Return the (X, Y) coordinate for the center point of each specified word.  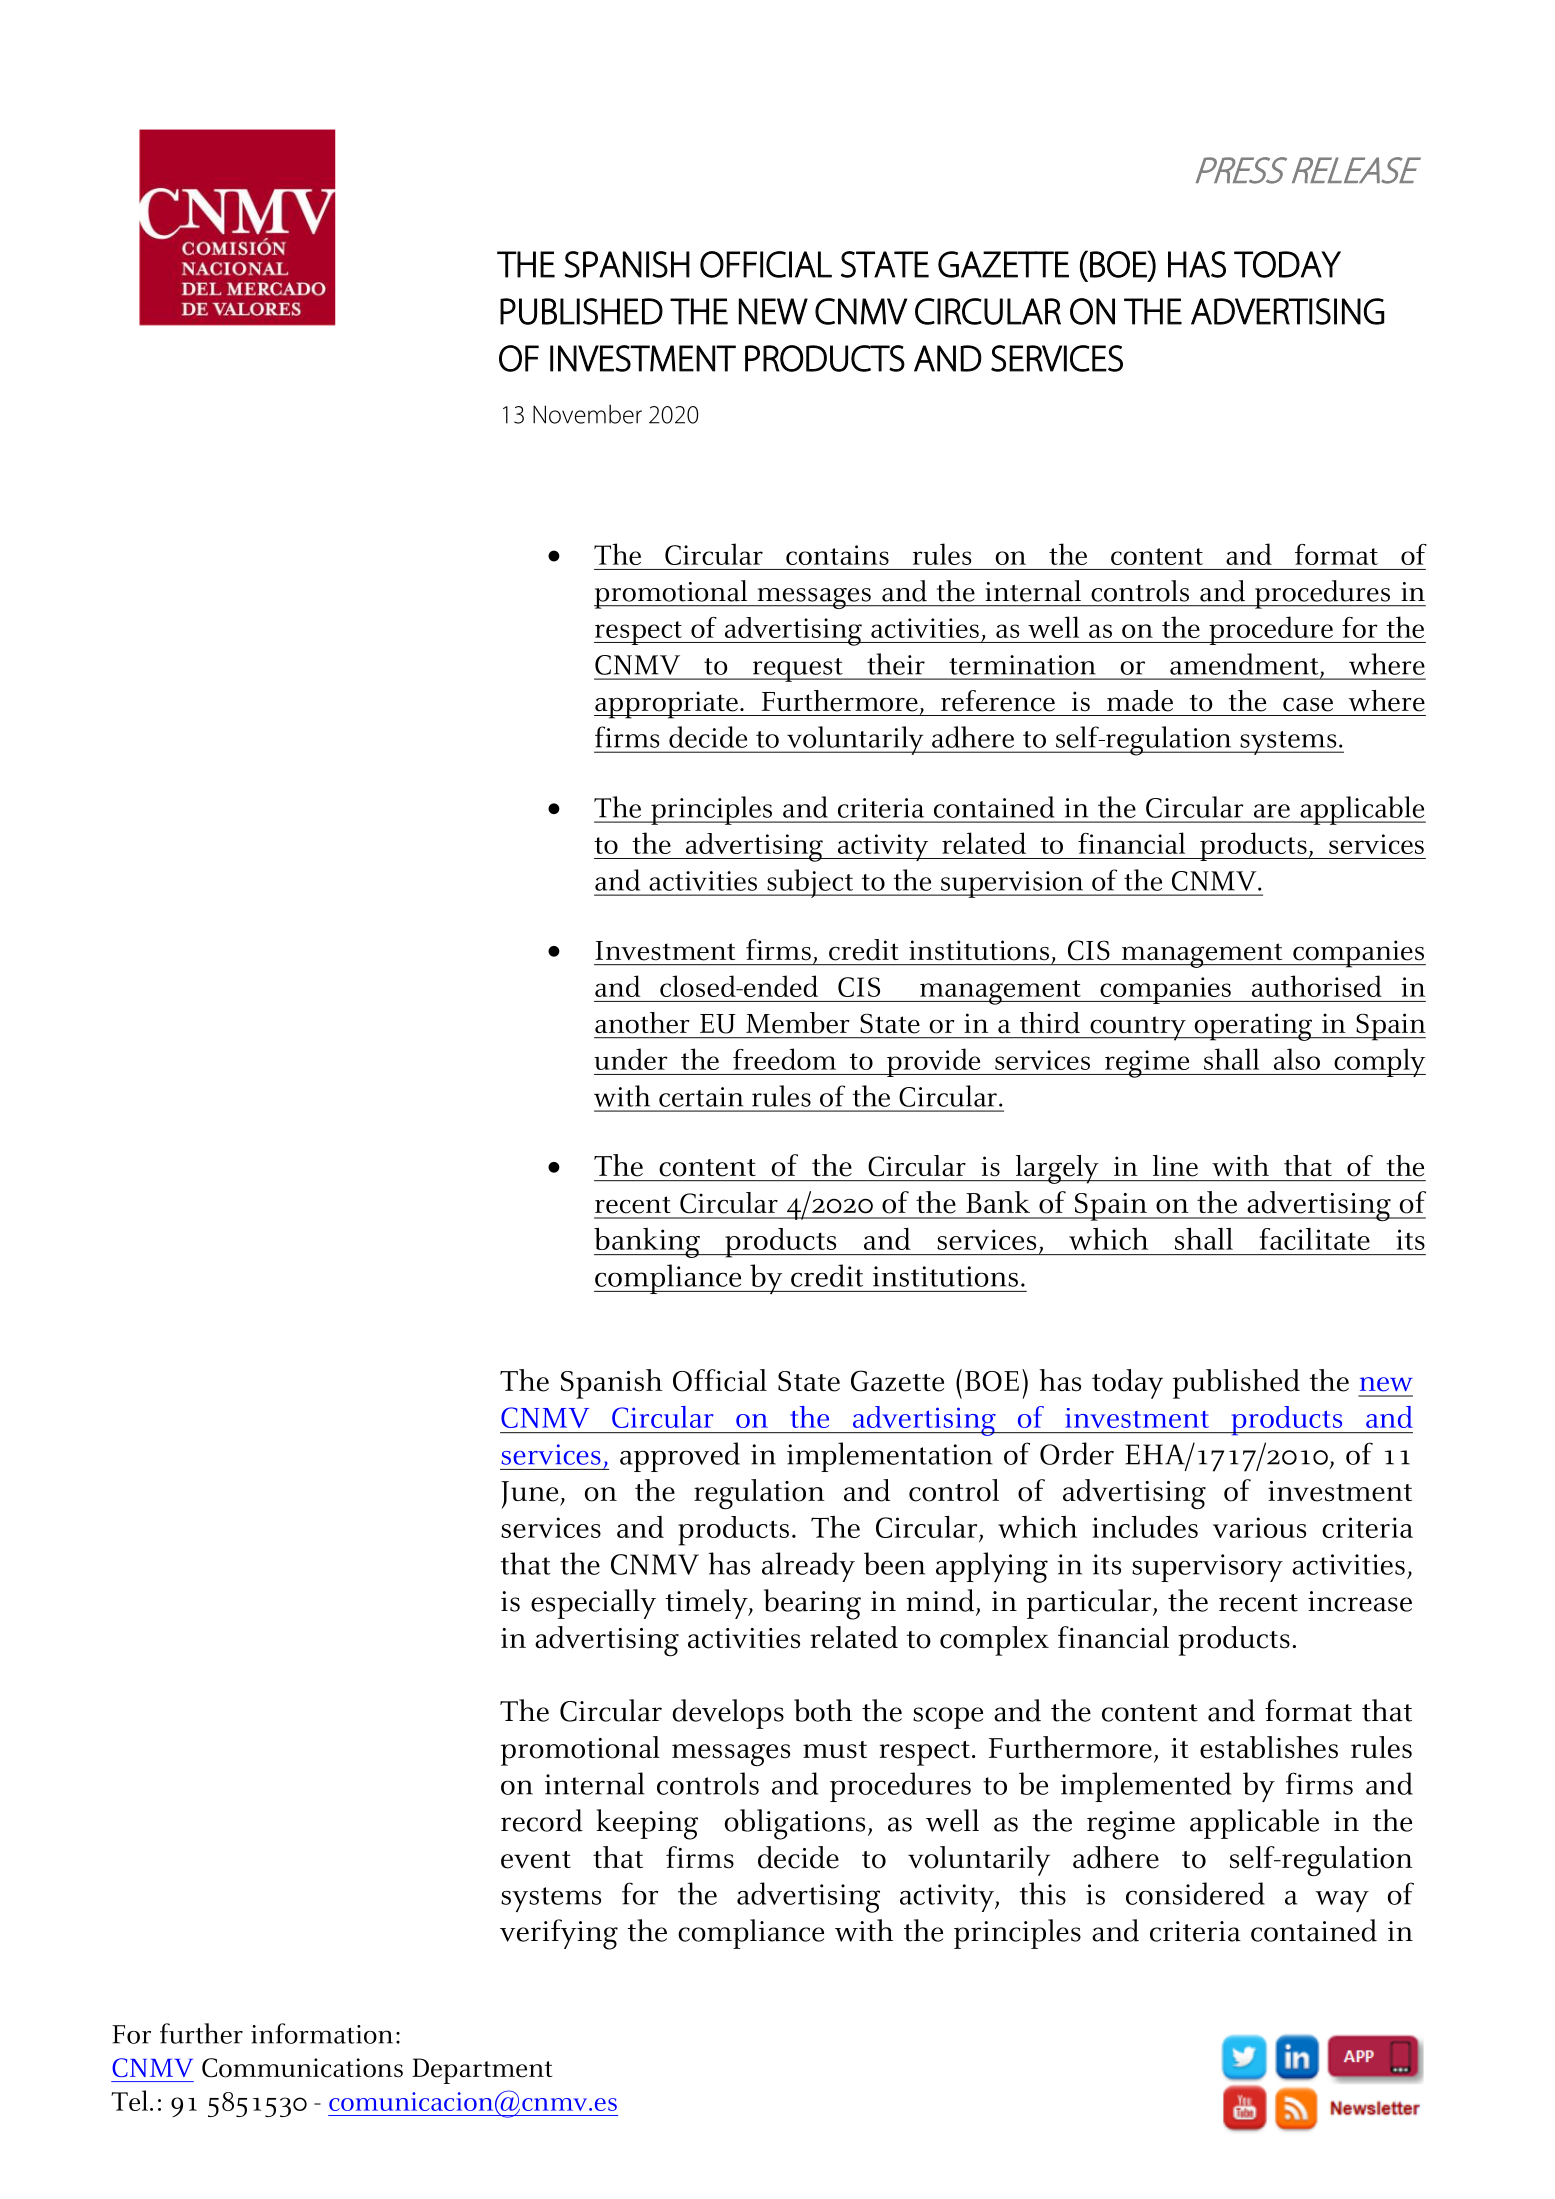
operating (1253, 1027)
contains (837, 555)
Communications (302, 2068)
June (531, 1495)
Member (798, 1023)
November (587, 414)
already (808, 1567)
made (1140, 701)
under (631, 1059)
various (1259, 1527)
